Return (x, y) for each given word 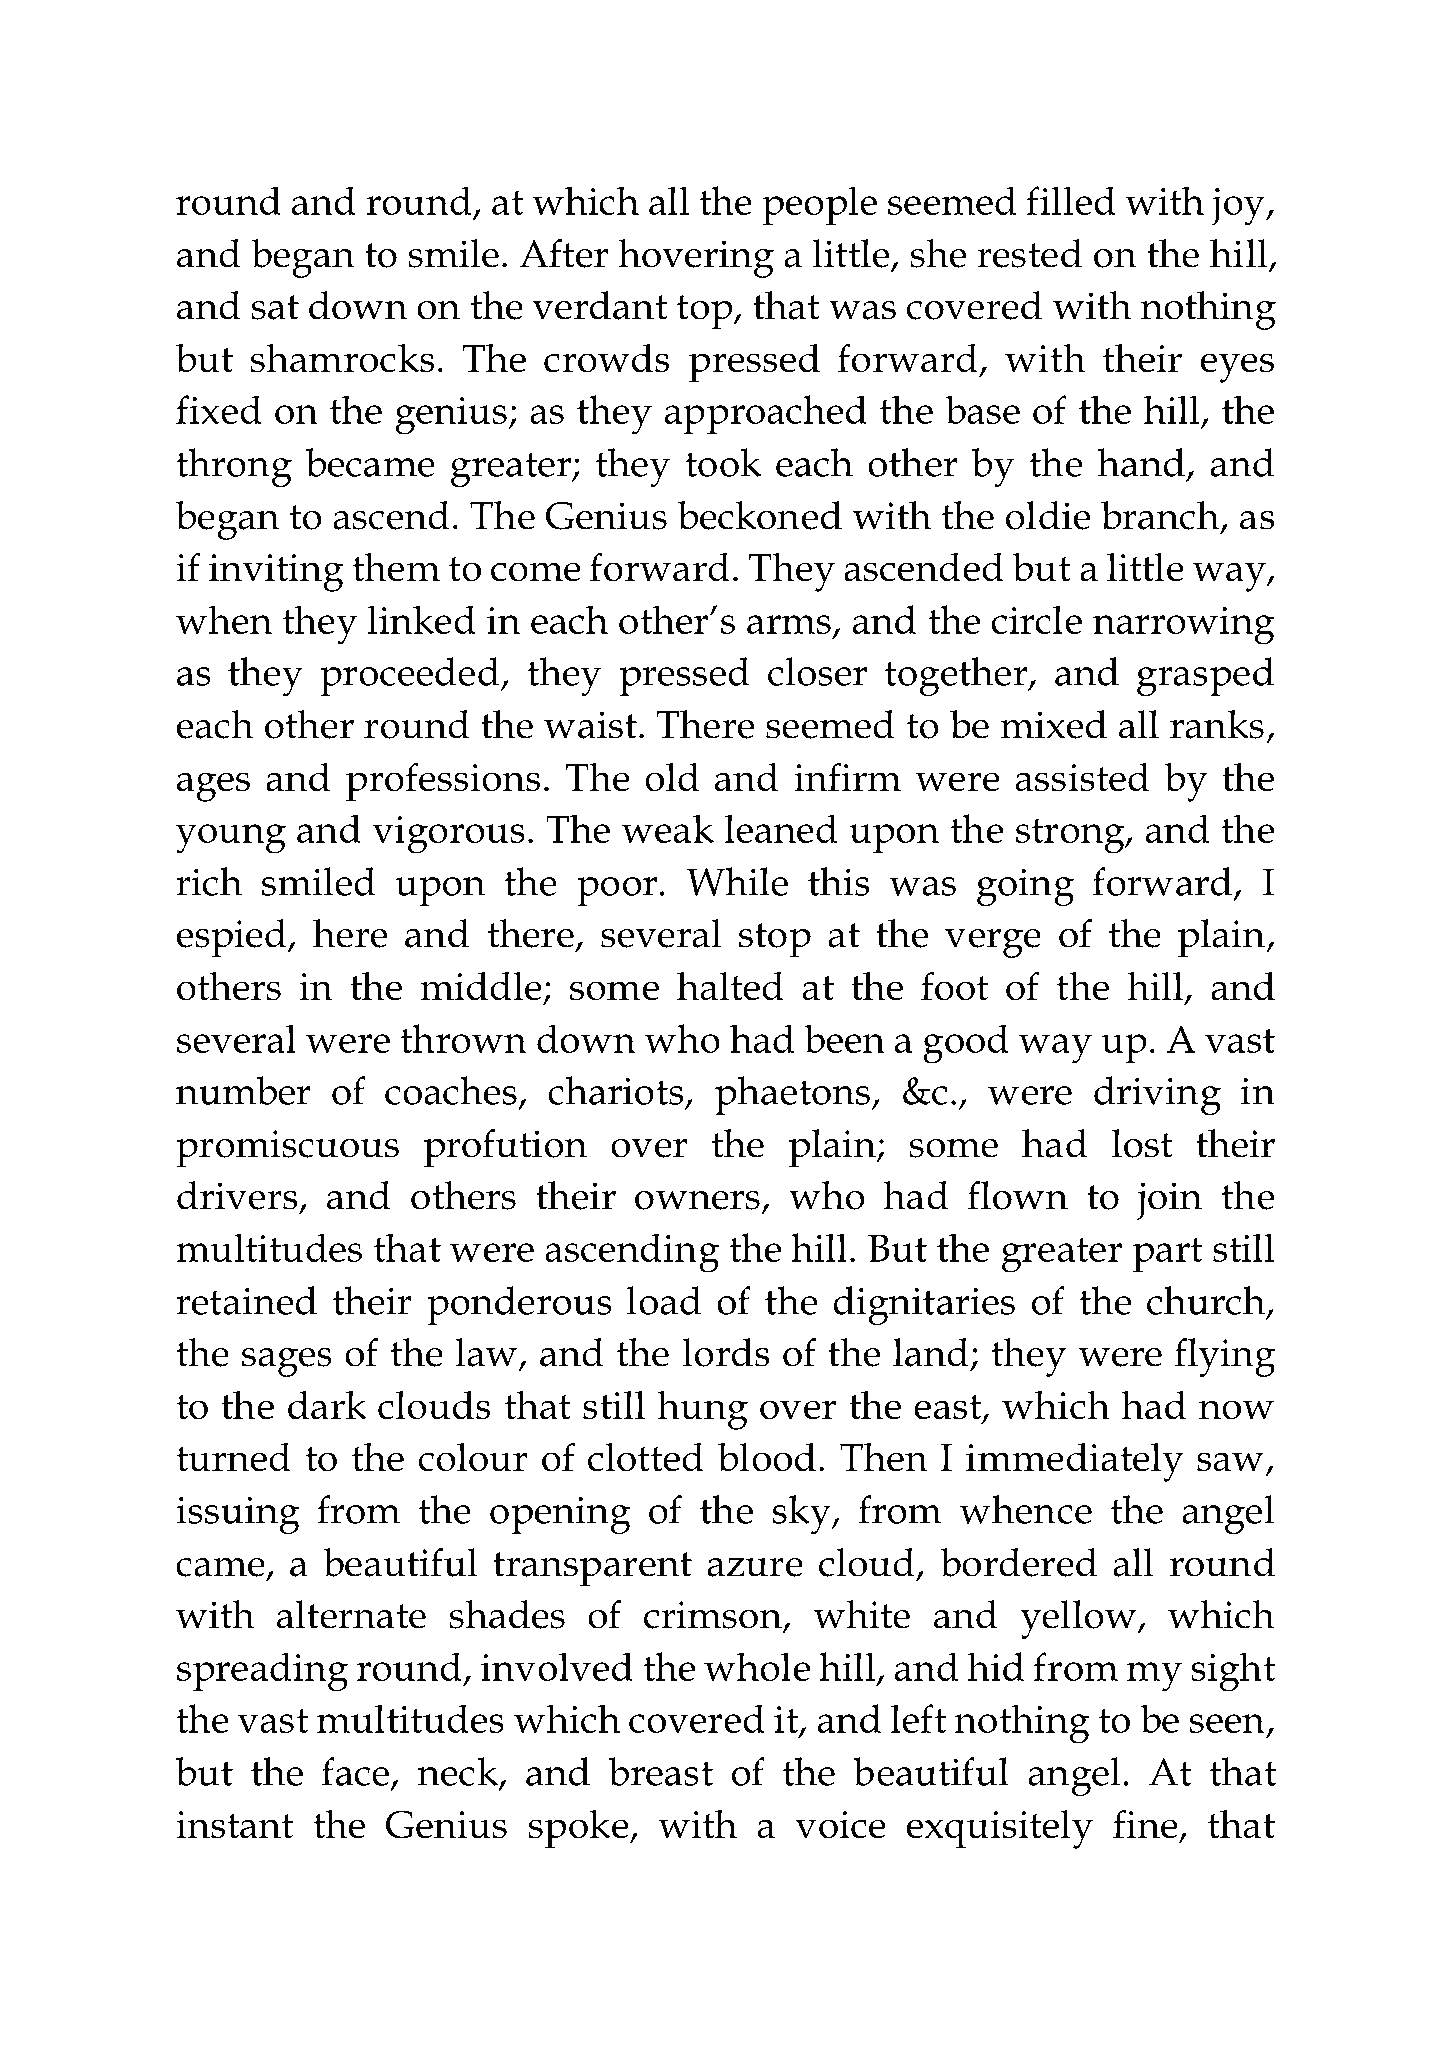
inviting (276, 573)
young (231, 839)
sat (275, 307)
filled (1071, 200)
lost (1142, 1143)
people (819, 205)
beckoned (760, 515)
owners (697, 1200)
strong (1071, 836)
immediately (1075, 1462)
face (355, 1771)
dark (327, 1405)
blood (767, 1457)
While (737, 881)
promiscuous (287, 1149)
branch (1160, 515)
